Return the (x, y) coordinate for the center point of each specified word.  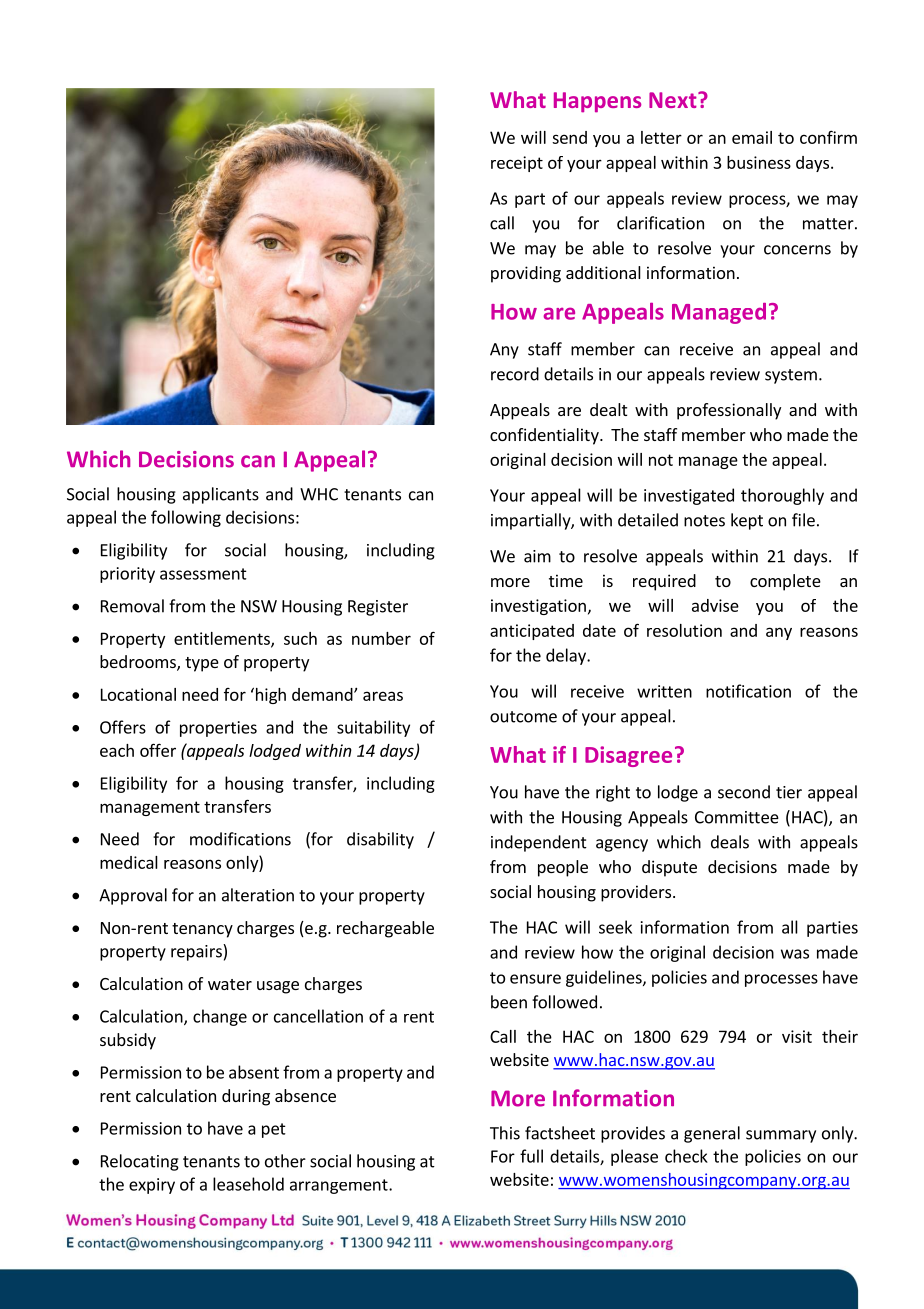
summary (781, 1136)
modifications (240, 839)
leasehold (248, 1184)
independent (539, 843)
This (505, 1133)
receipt (517, 164)
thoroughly (782, 496)
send (569, 137)
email (752, 137)
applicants (221, 495)
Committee (737, 817)
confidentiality (545, 436)
